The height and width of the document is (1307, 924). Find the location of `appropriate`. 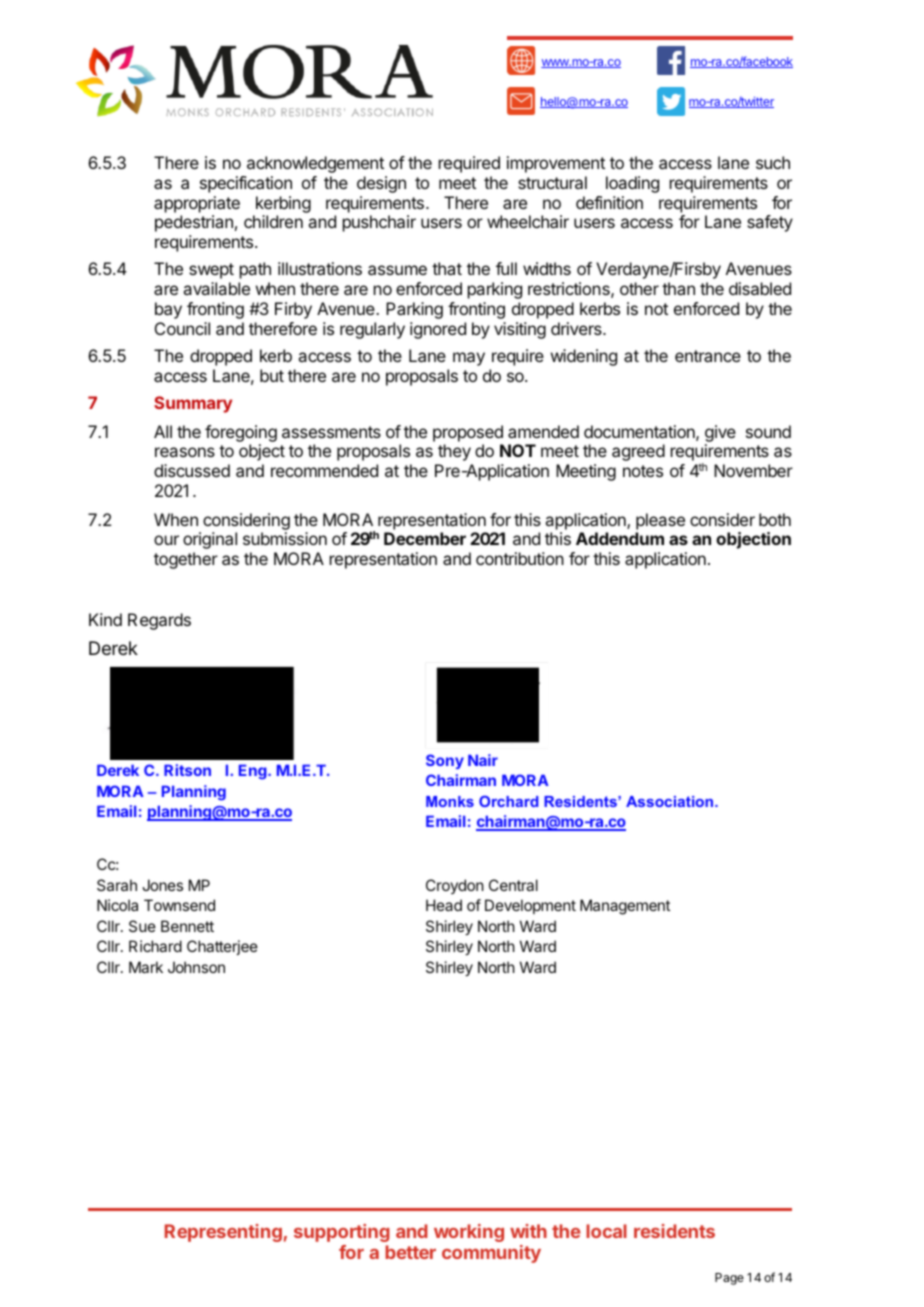

appropriate is located at coordinates (197, 204).
